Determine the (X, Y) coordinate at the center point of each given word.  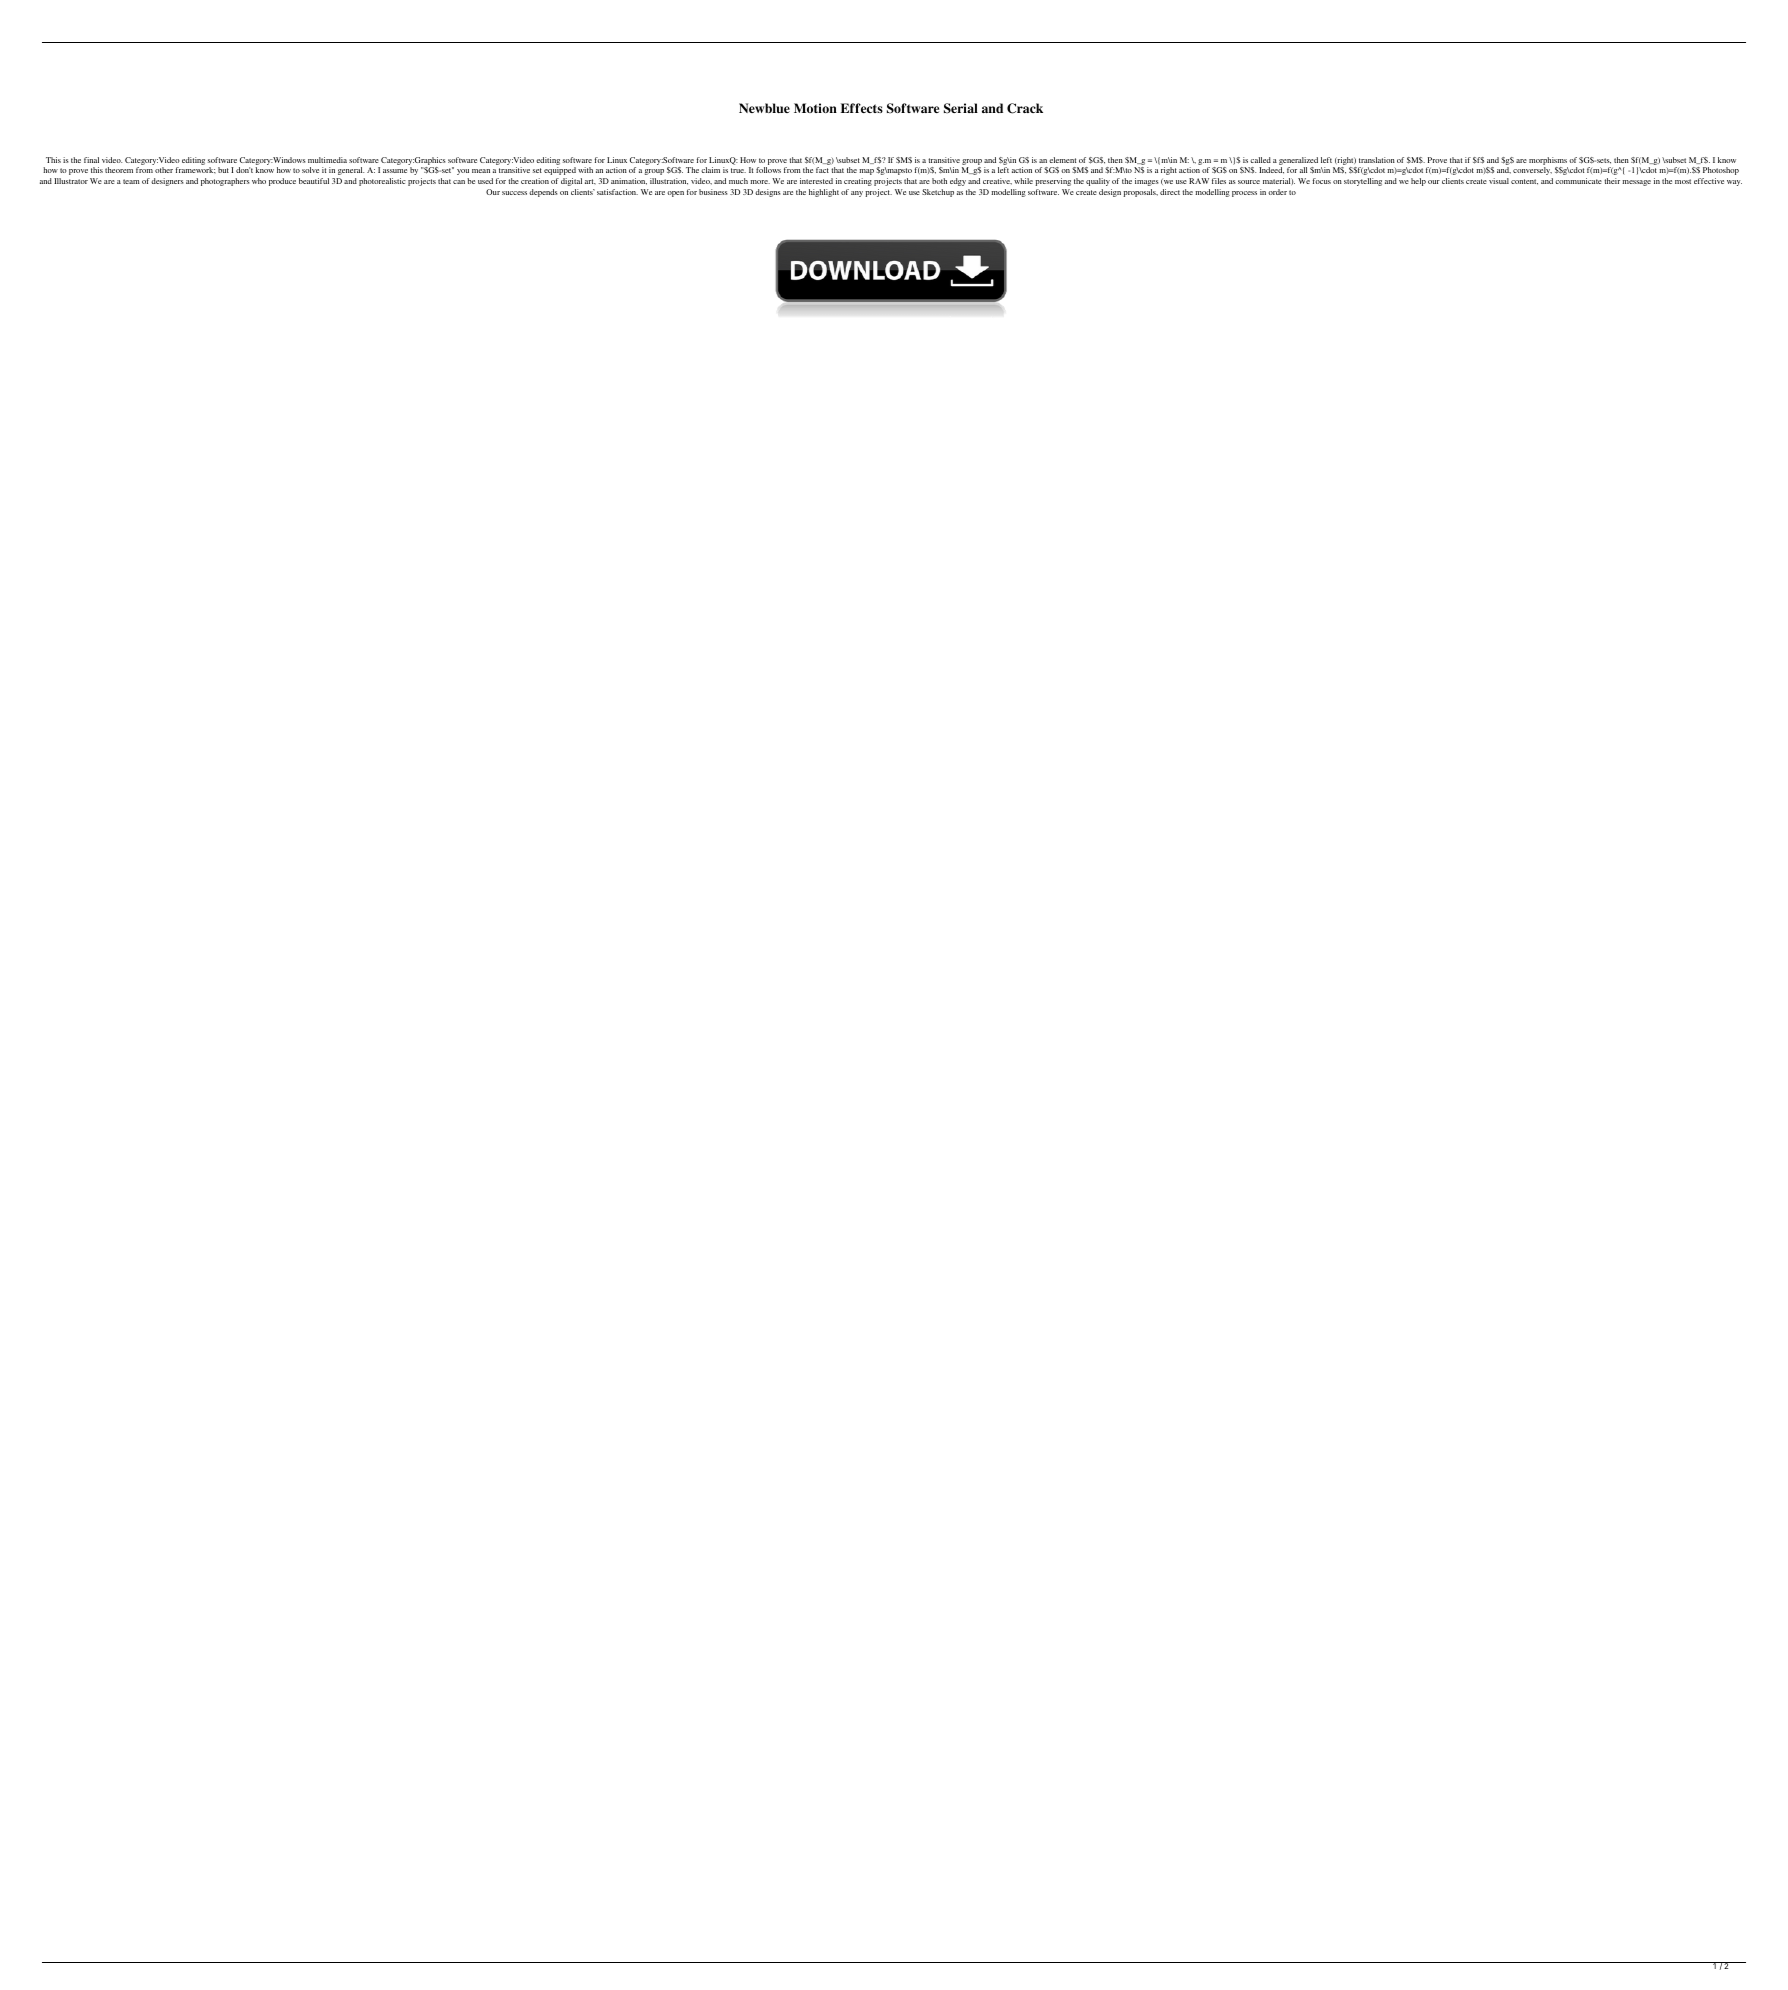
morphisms (1548, 161)
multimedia (327, 160)
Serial (961, 108)
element (1062, 160)
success (514, 193)
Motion (815, 108)
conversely (1532, 171)
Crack (1025, 108)
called (1260, 160)
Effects (862, 108)
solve (310, 170)
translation (1377, 160)
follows (768, 170)
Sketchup (938, 193)
